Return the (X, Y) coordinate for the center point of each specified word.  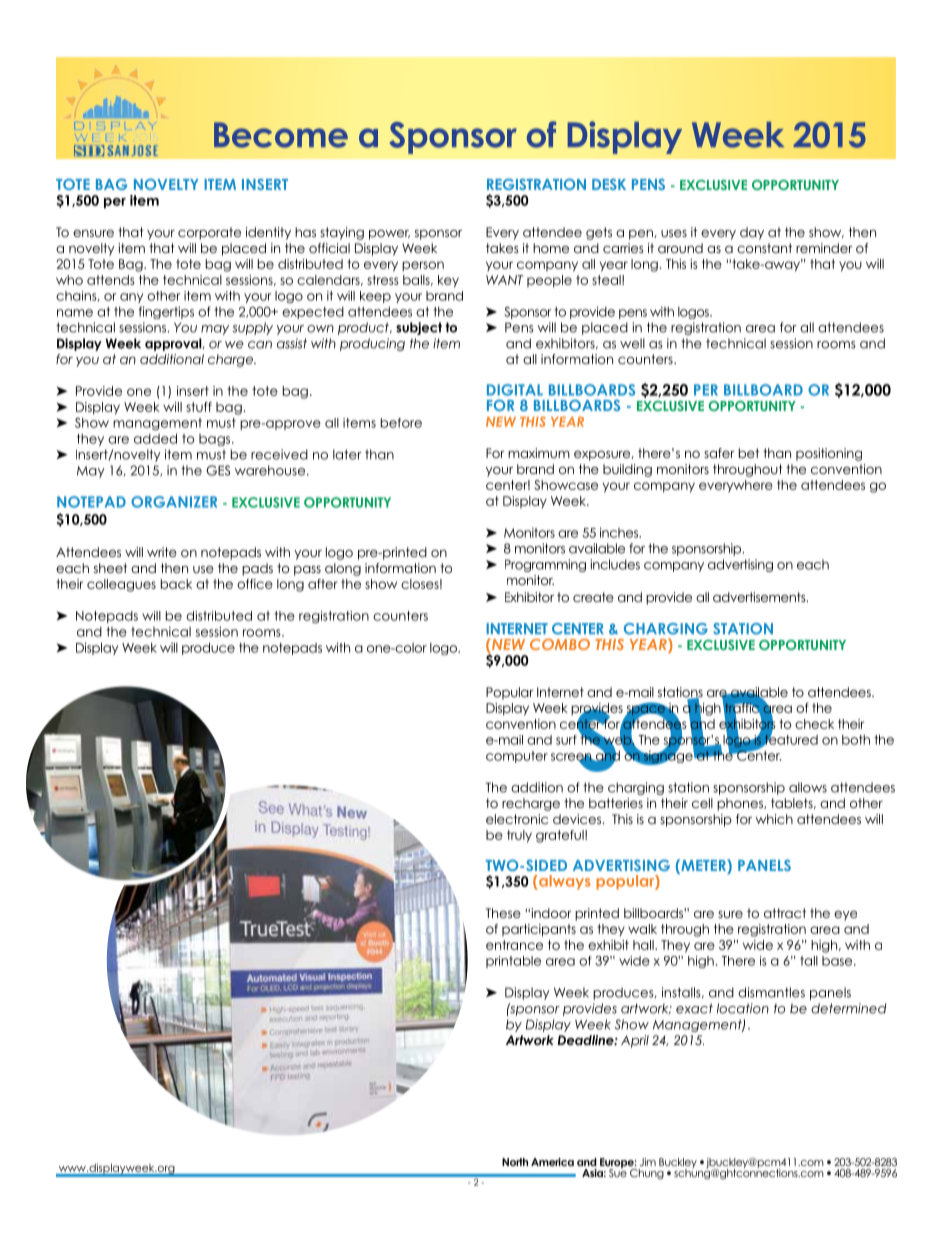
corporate (209, 233)
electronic (517, 819)
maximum (539, 453)
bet (749, 453)
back (176, 584)
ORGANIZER (174, 502)
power (389, 234)
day (752, 233)
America (552, 1162)
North (515, 1162)
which (774, 819)
